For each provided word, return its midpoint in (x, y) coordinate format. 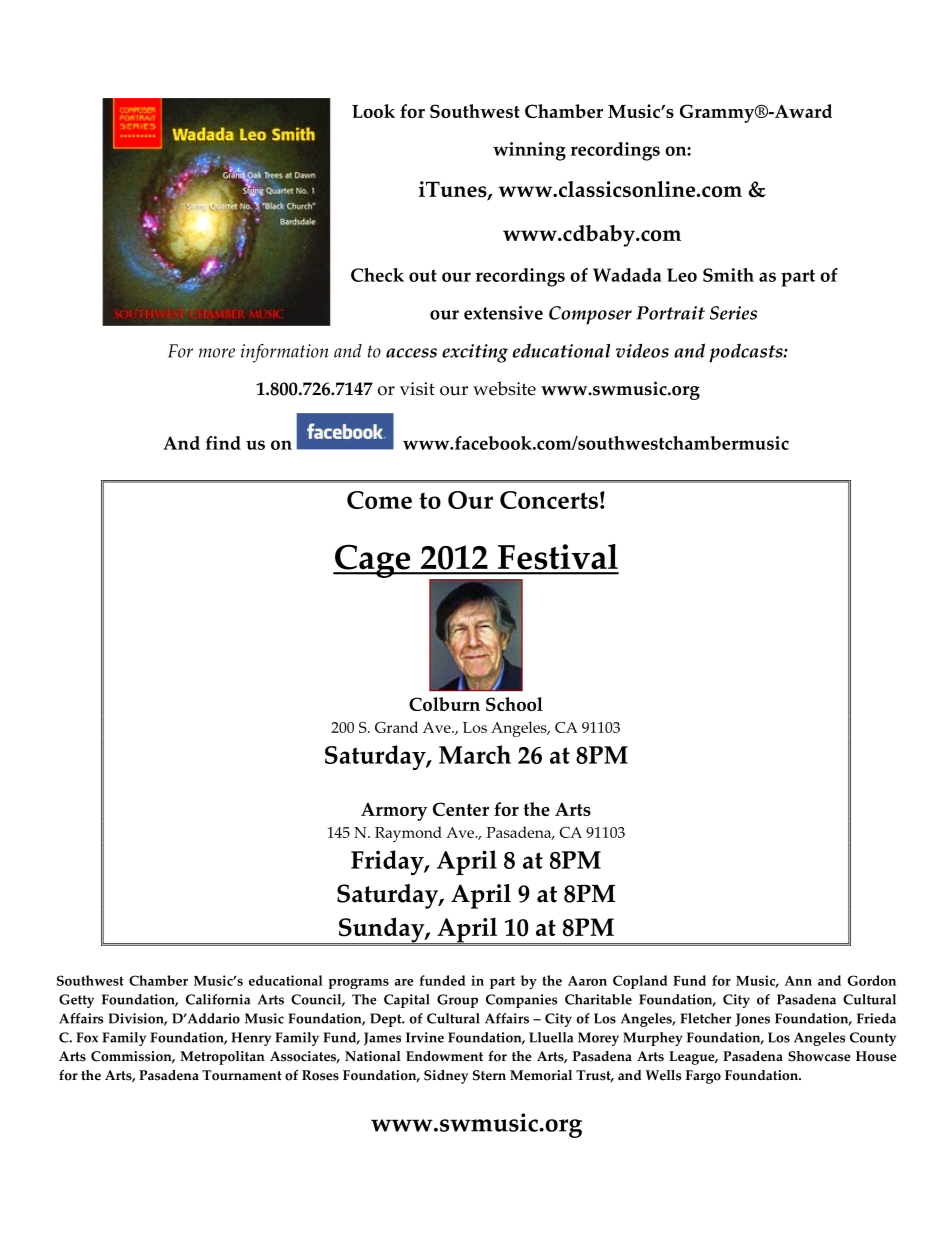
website (504, 388)
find (223, 443)
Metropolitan (222, 1058)
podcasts (747, 353)
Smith (728, 275)
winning (529, 151)
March (475, 754)
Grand (396, 727)
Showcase (819, 1056)
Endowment (444, 1056)
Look (373, 111)
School (514, 704)
